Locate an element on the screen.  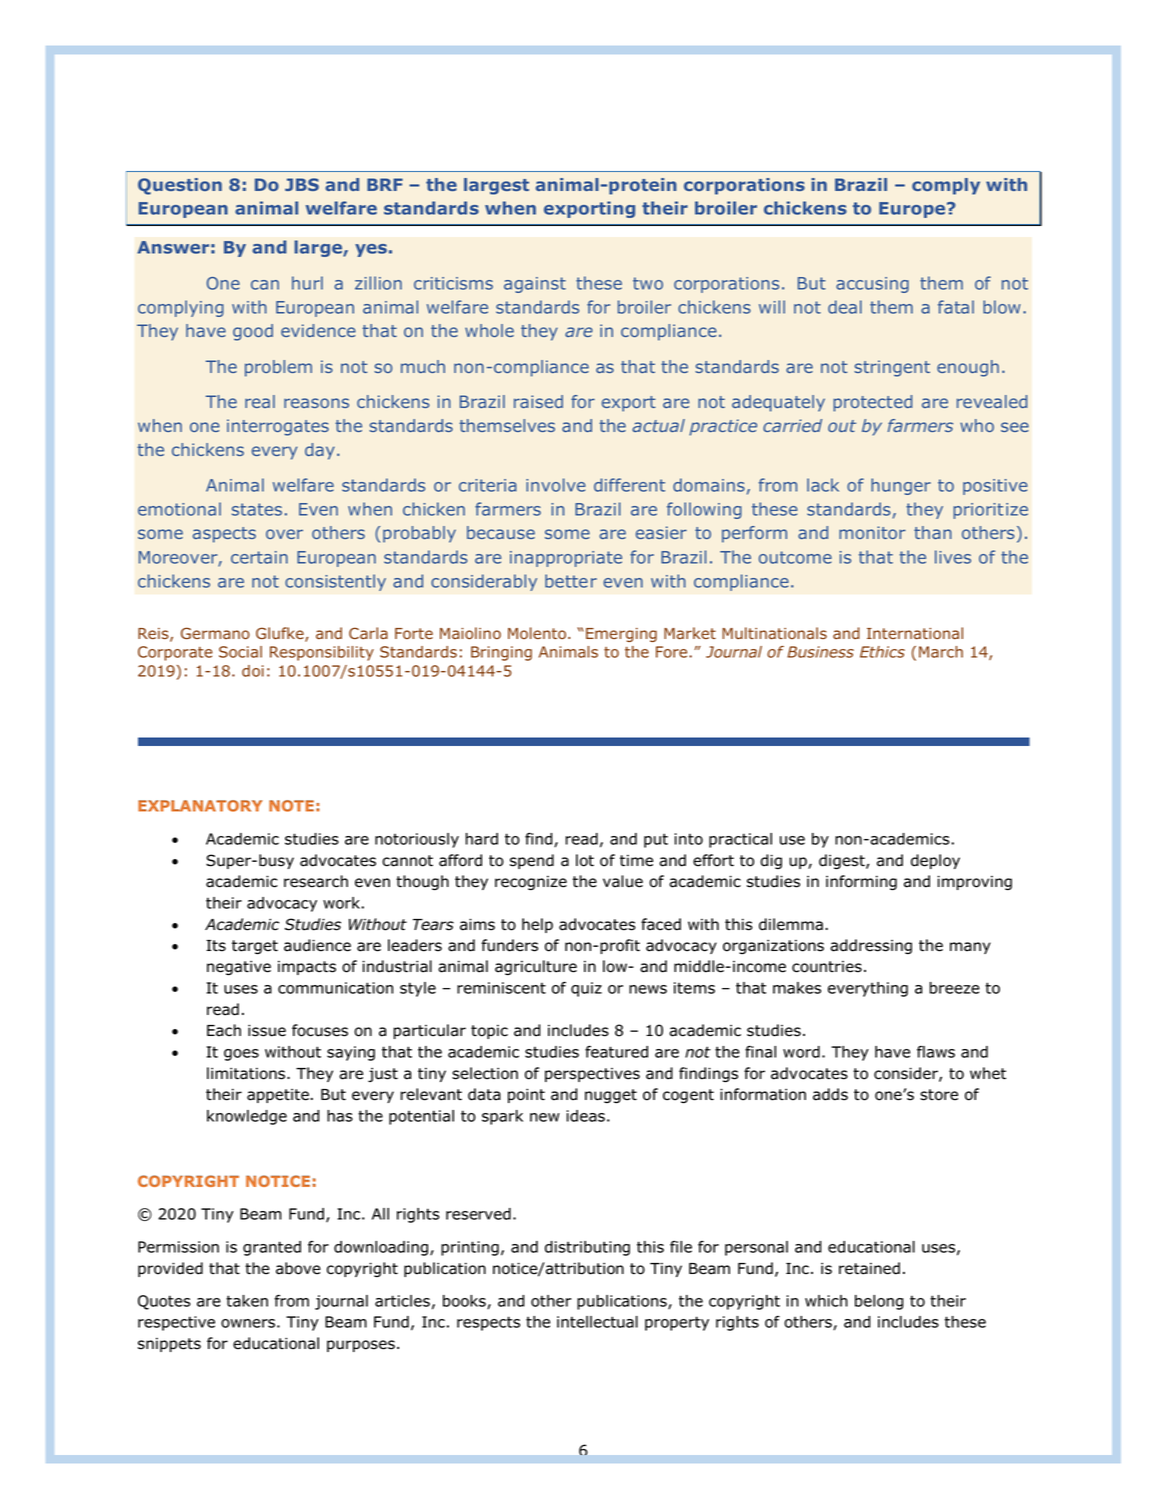
intellectual is located at coordinates (597, 1322).
